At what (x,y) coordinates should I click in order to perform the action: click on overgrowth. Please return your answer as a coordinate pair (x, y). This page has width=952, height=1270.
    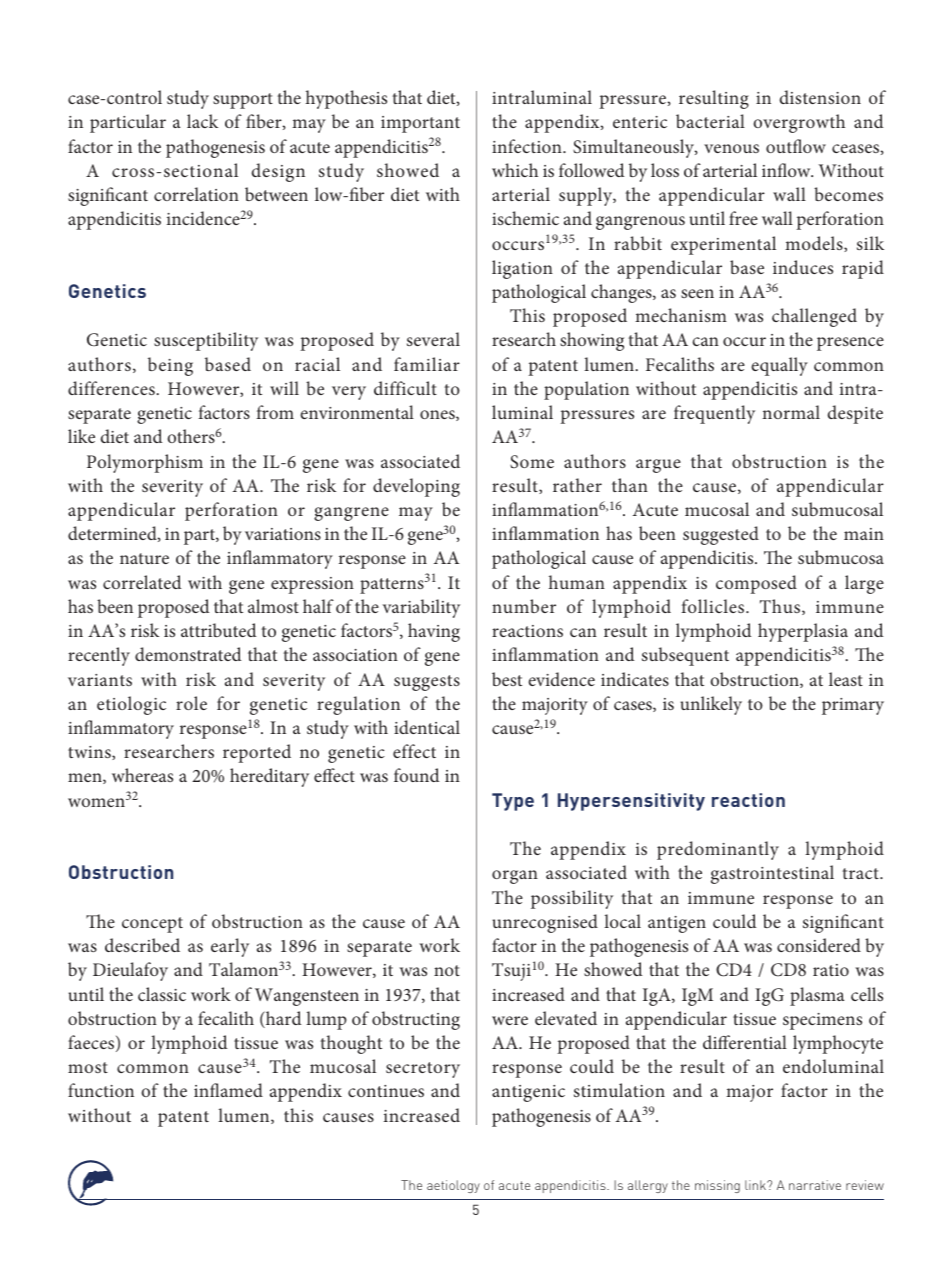
    Looking at the image, I should click on (799, 123).
